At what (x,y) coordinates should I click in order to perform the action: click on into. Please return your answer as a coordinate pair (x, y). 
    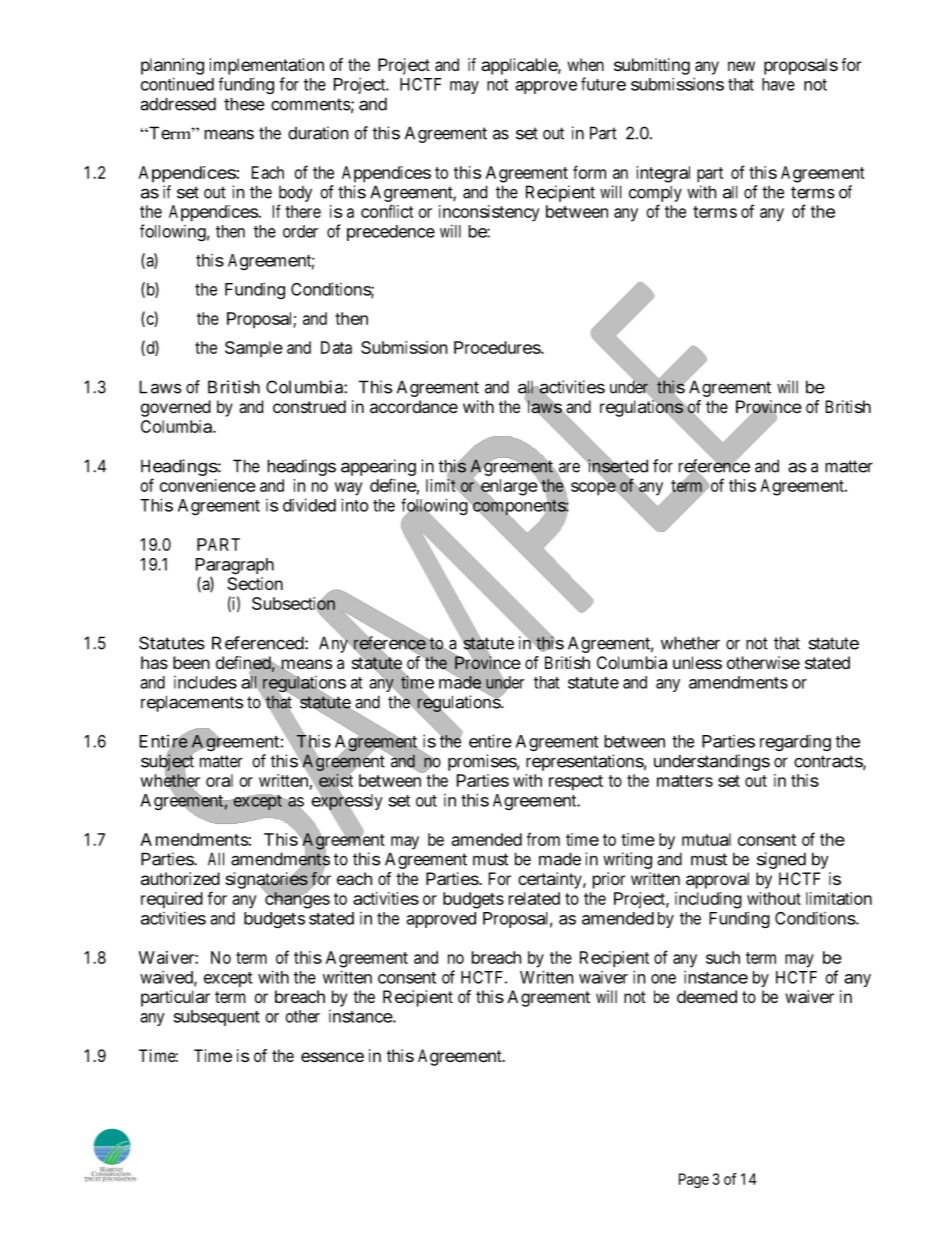
    Looking at the image, I should click on (355, 505).
